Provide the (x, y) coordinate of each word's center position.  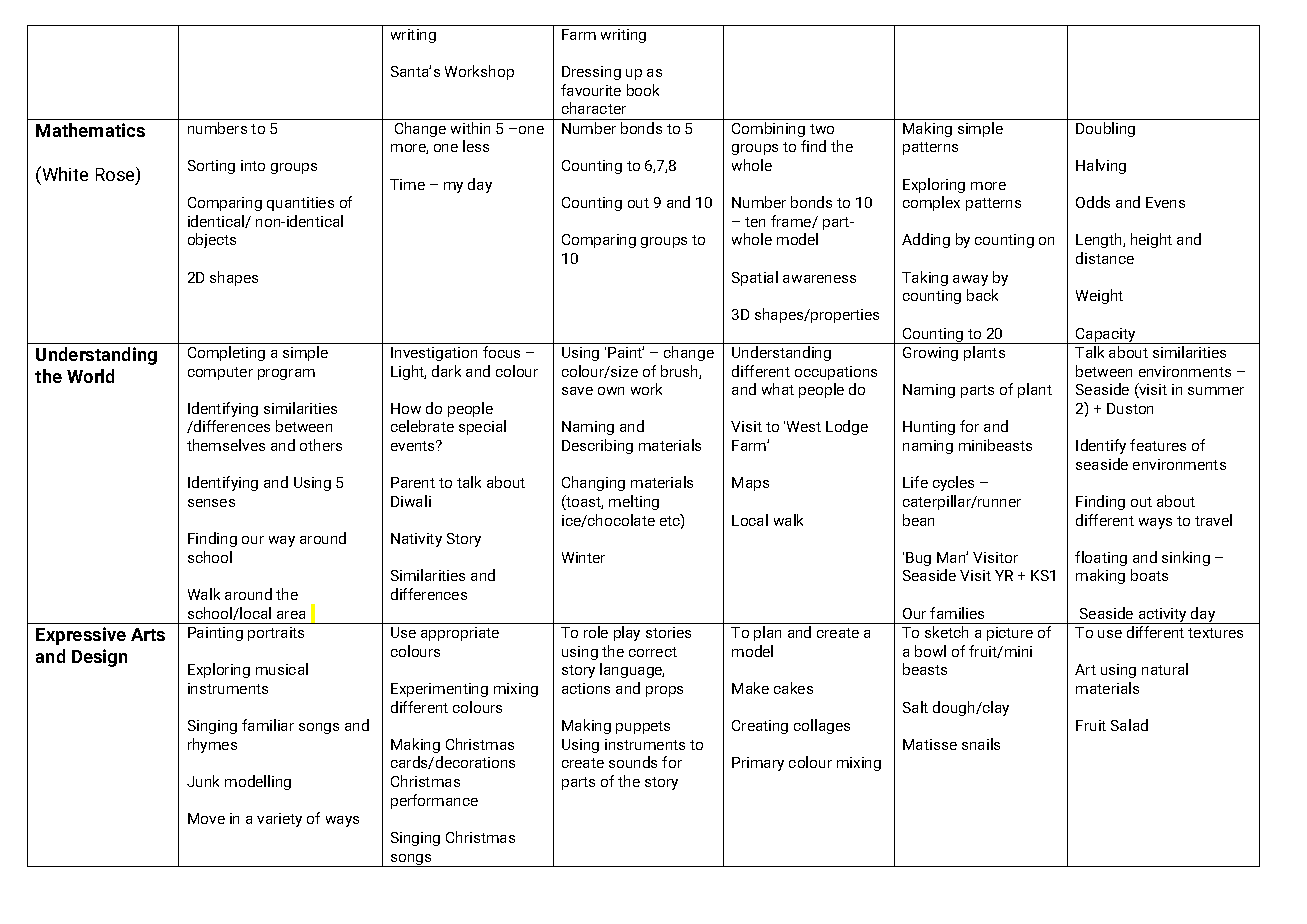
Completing (226, 353)
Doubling (1105, 129)
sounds (633, 762)
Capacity (1106, 336)
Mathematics (90, 130)
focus (501, 352)
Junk (203, 781)
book (643, 90)
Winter (583, 557)
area (291, 615)
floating (1101, 558)
